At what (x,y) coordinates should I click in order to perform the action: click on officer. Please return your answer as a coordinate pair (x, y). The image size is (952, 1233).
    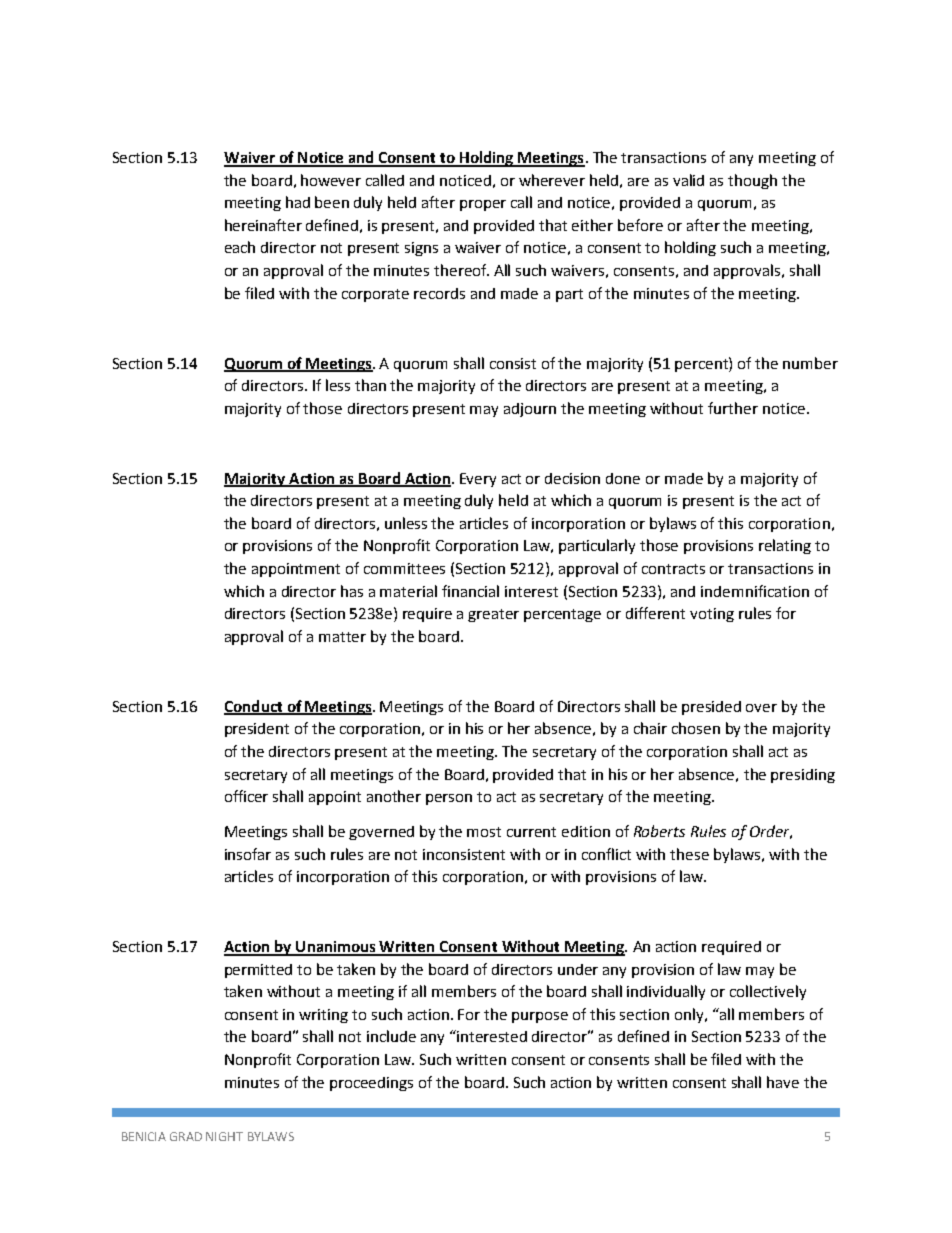
    Looking at the image, I should click on (246, 796).
